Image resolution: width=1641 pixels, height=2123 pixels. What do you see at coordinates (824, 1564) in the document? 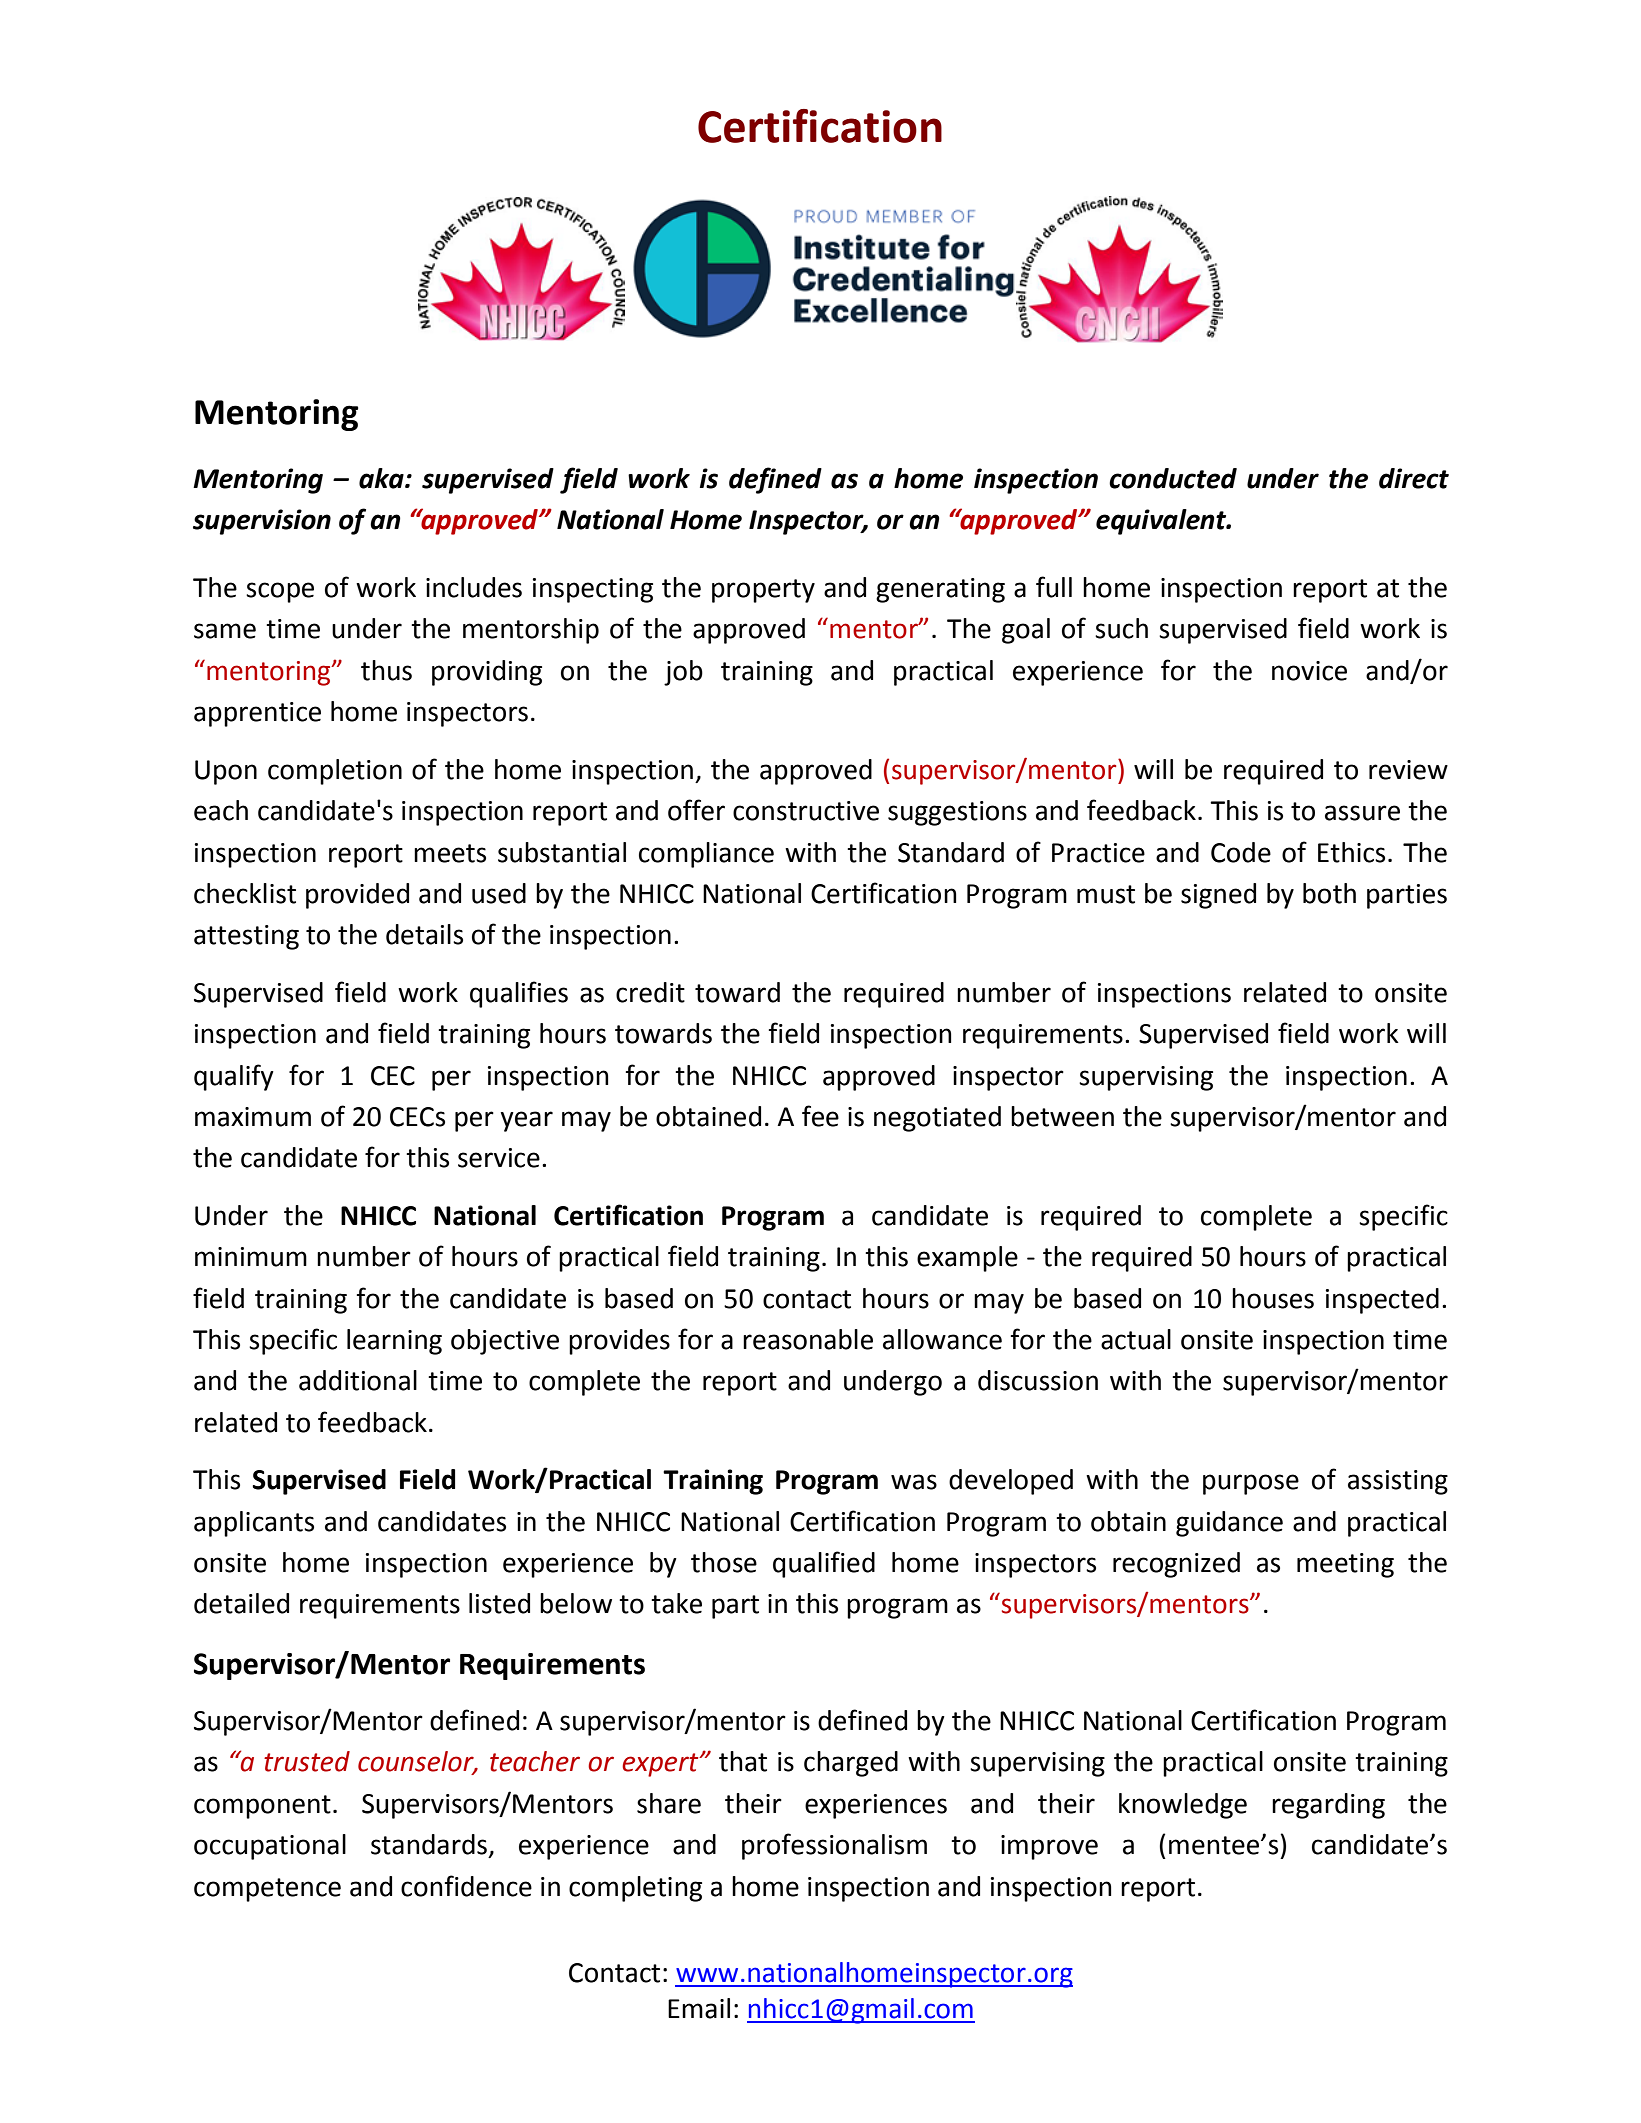
I see `qualified` at bounding box center [824, 1564].
